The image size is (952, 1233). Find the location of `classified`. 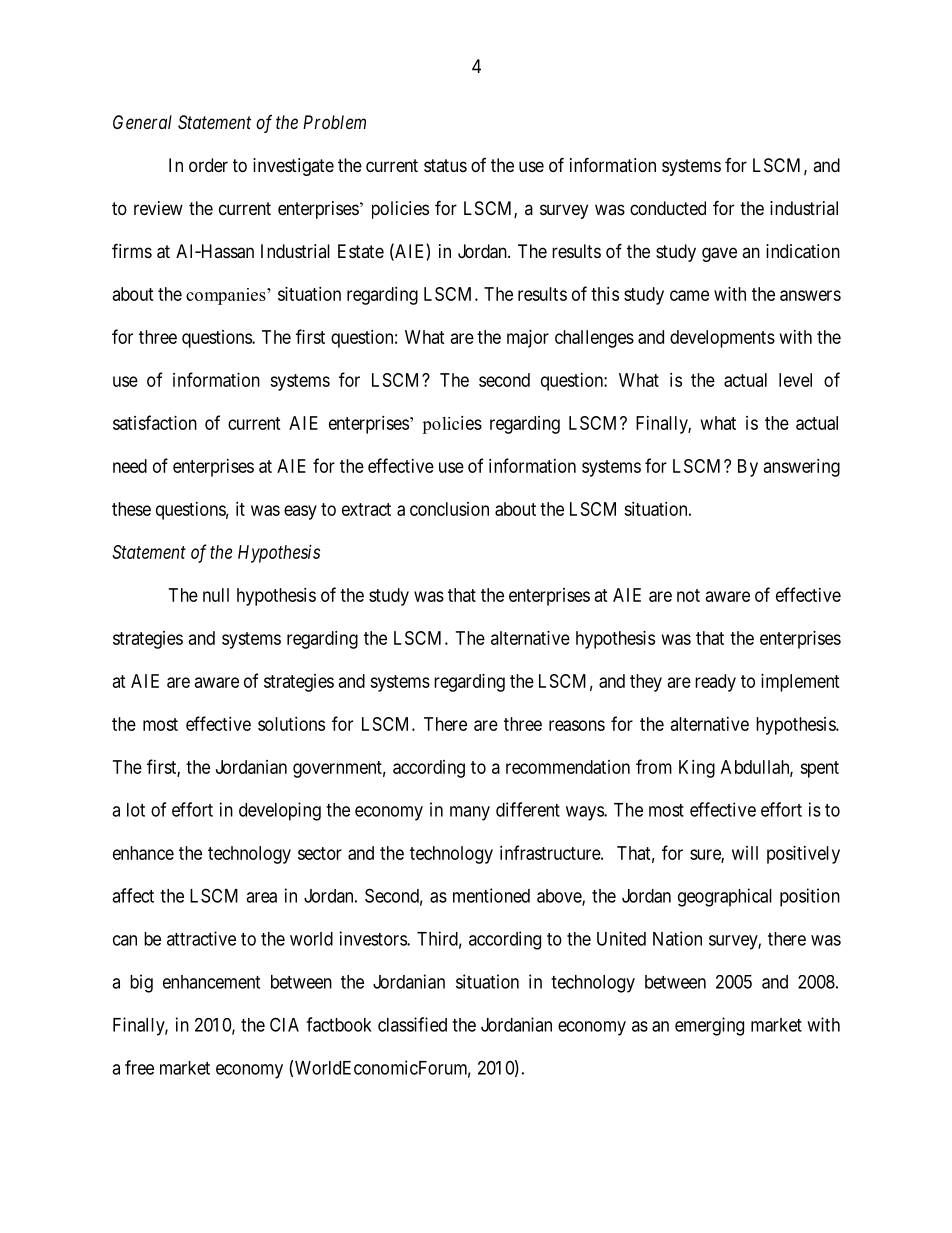

classified is located at coordinates (412, 1024).
